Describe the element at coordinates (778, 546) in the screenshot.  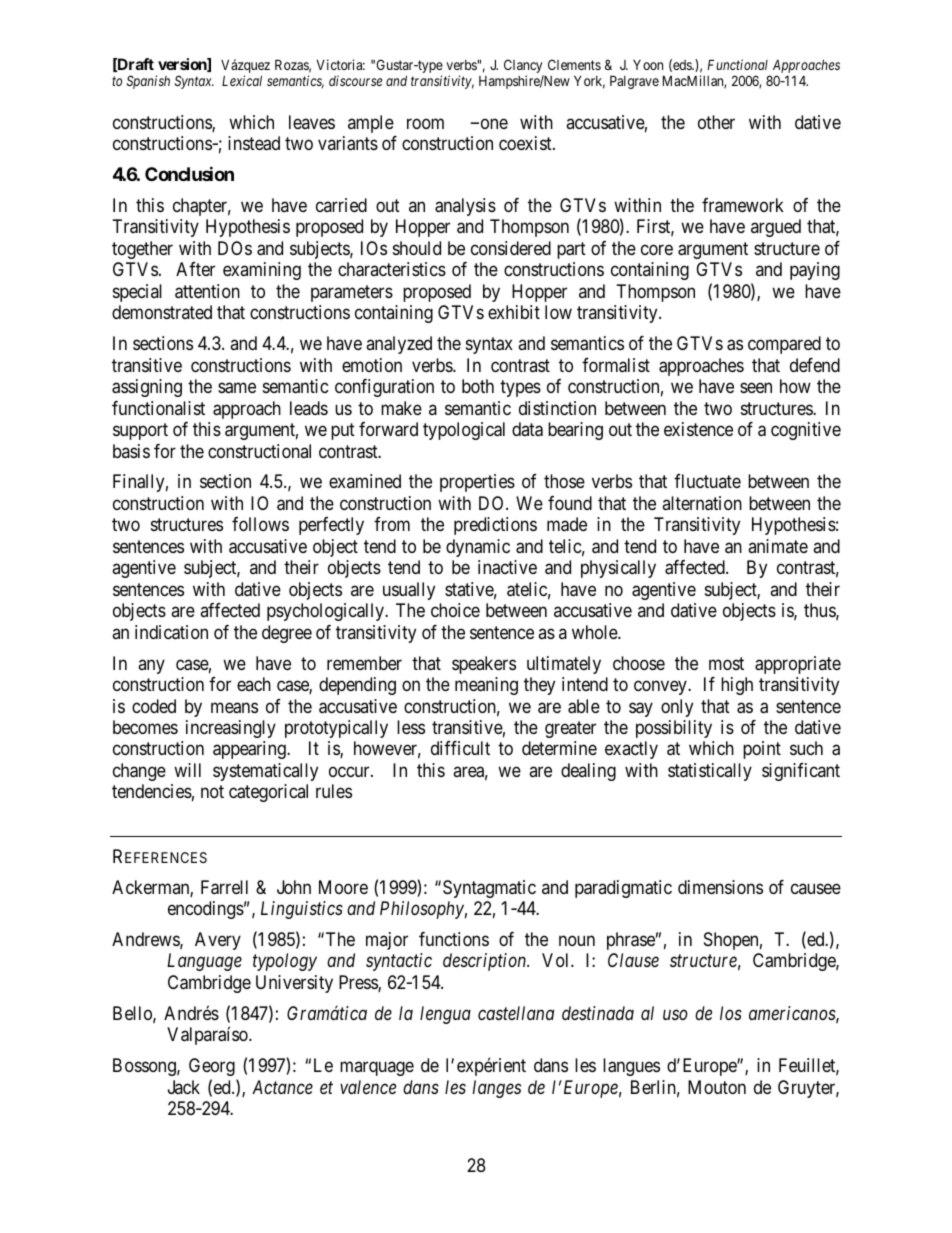
I see `animate` at that location.
